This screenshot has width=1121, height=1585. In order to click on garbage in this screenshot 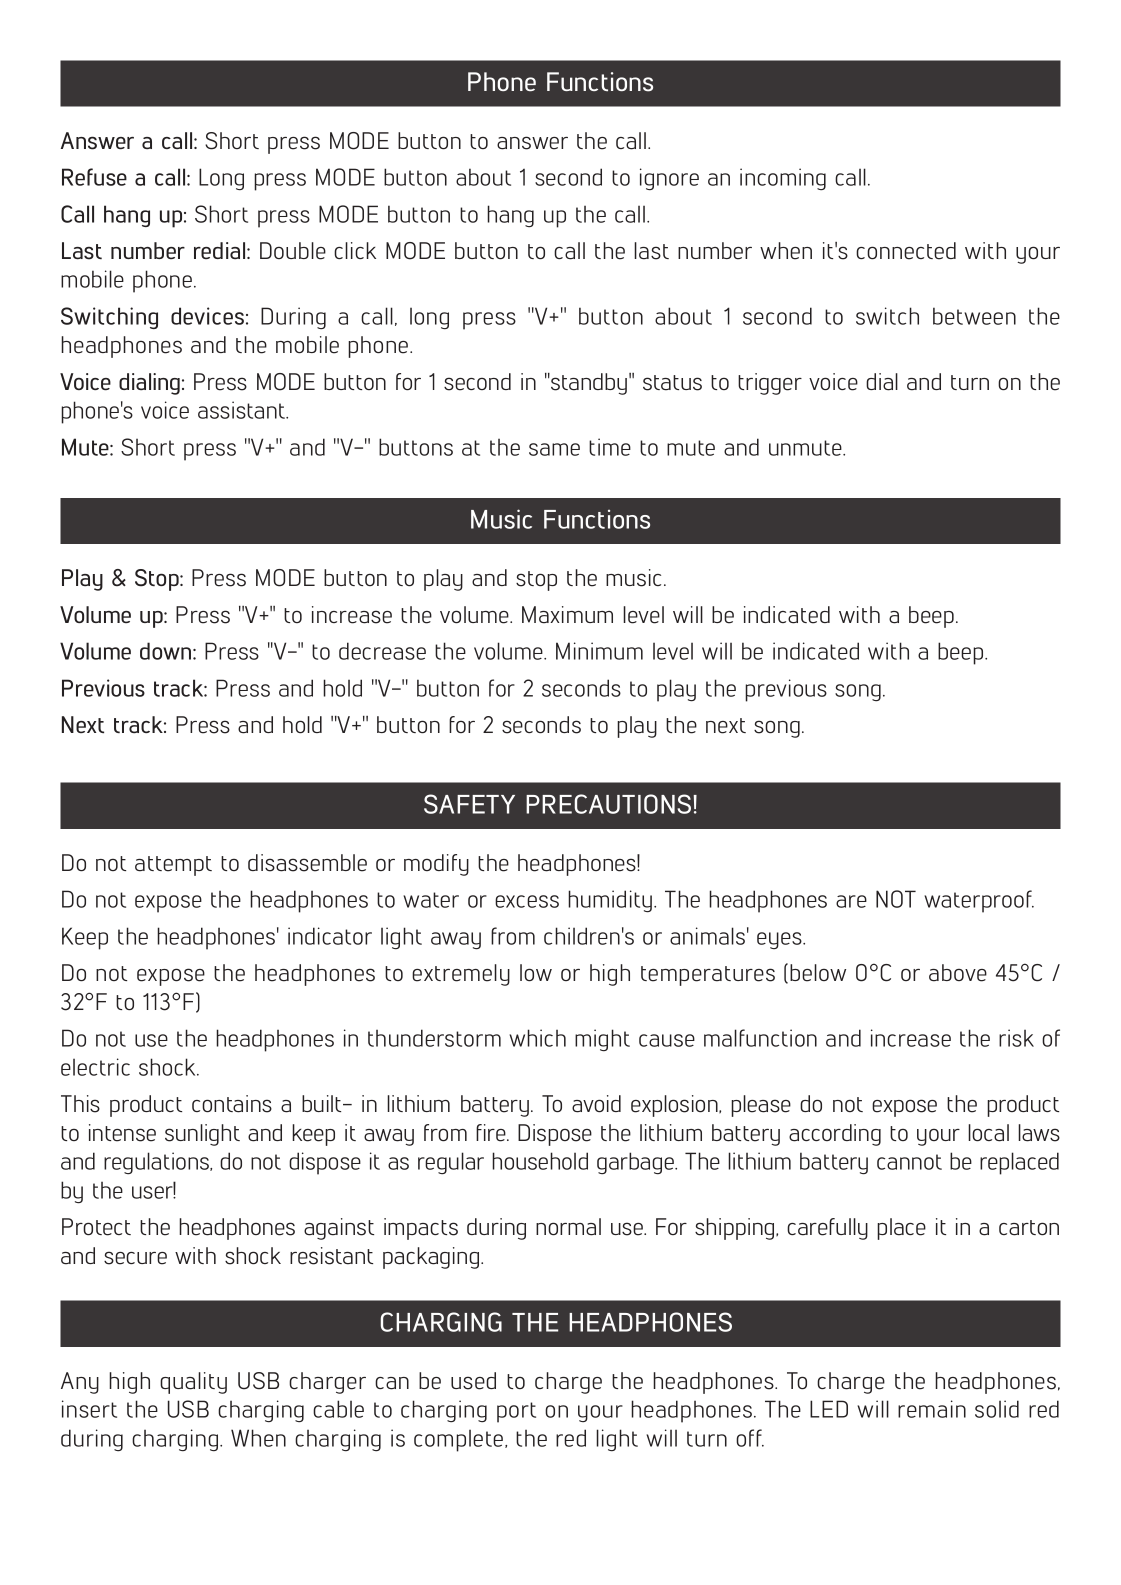, I will do `click(636, 1163)`.
